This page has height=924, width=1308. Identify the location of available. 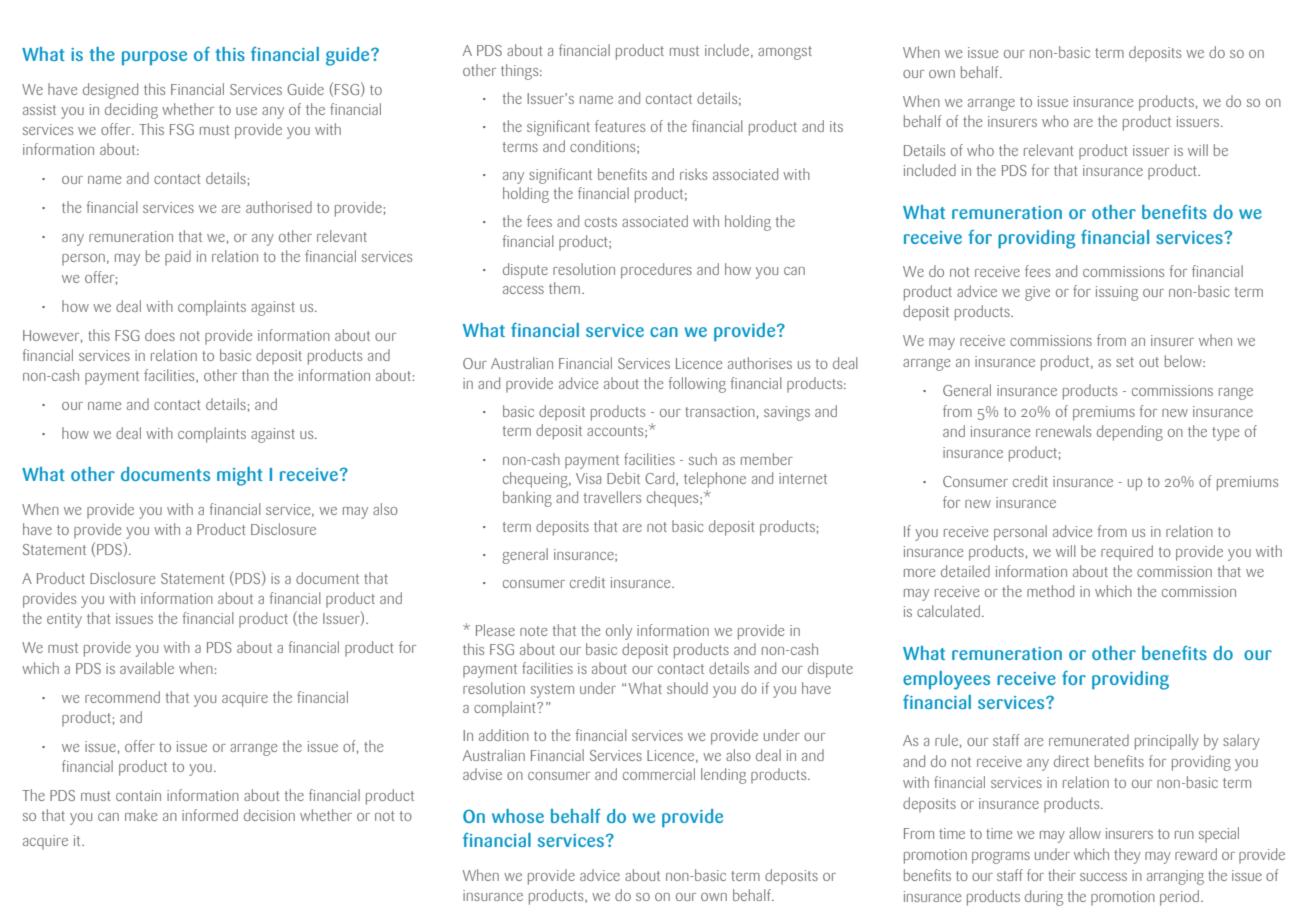
(147, 668).
